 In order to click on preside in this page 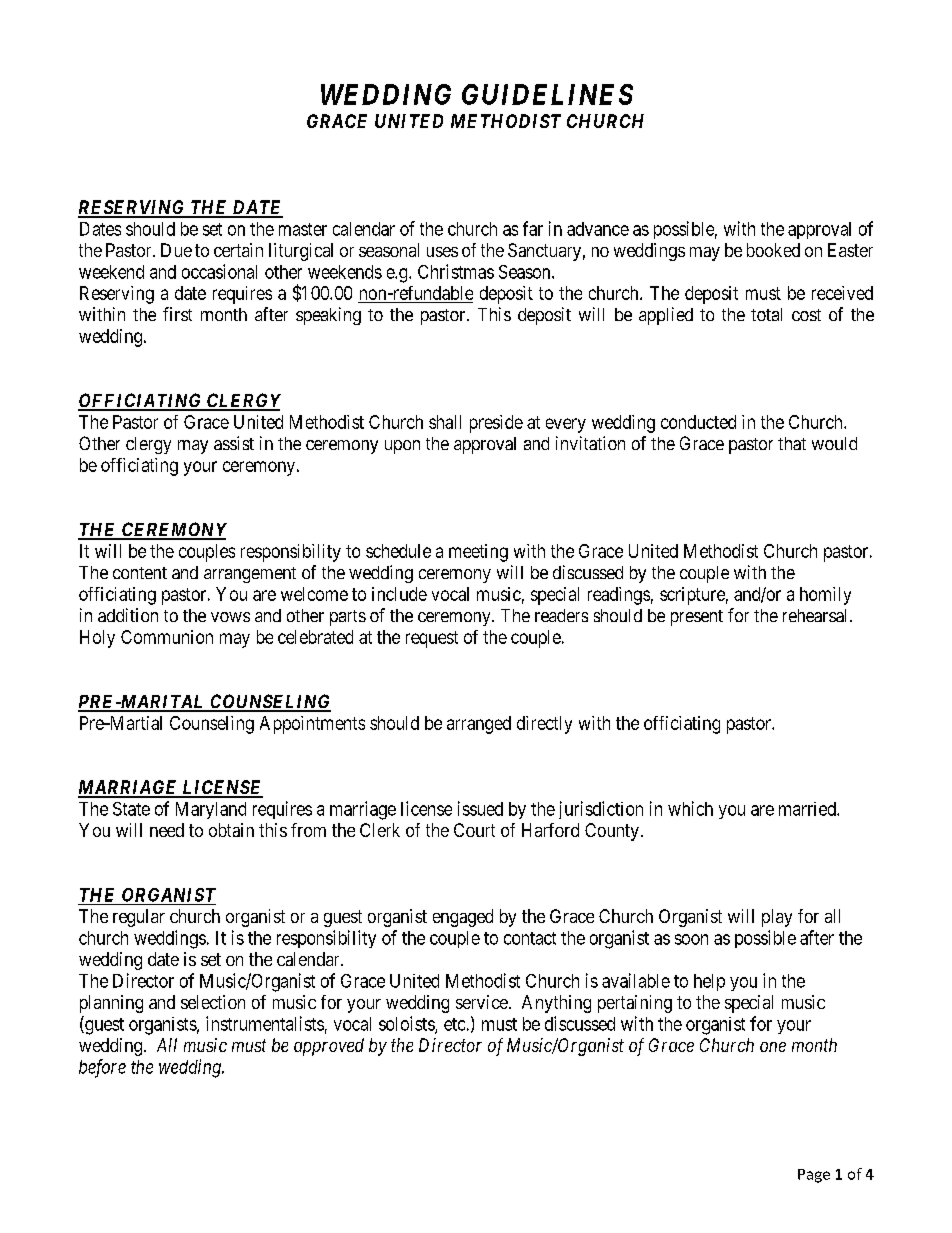, I will do `click(496, 424)`.
